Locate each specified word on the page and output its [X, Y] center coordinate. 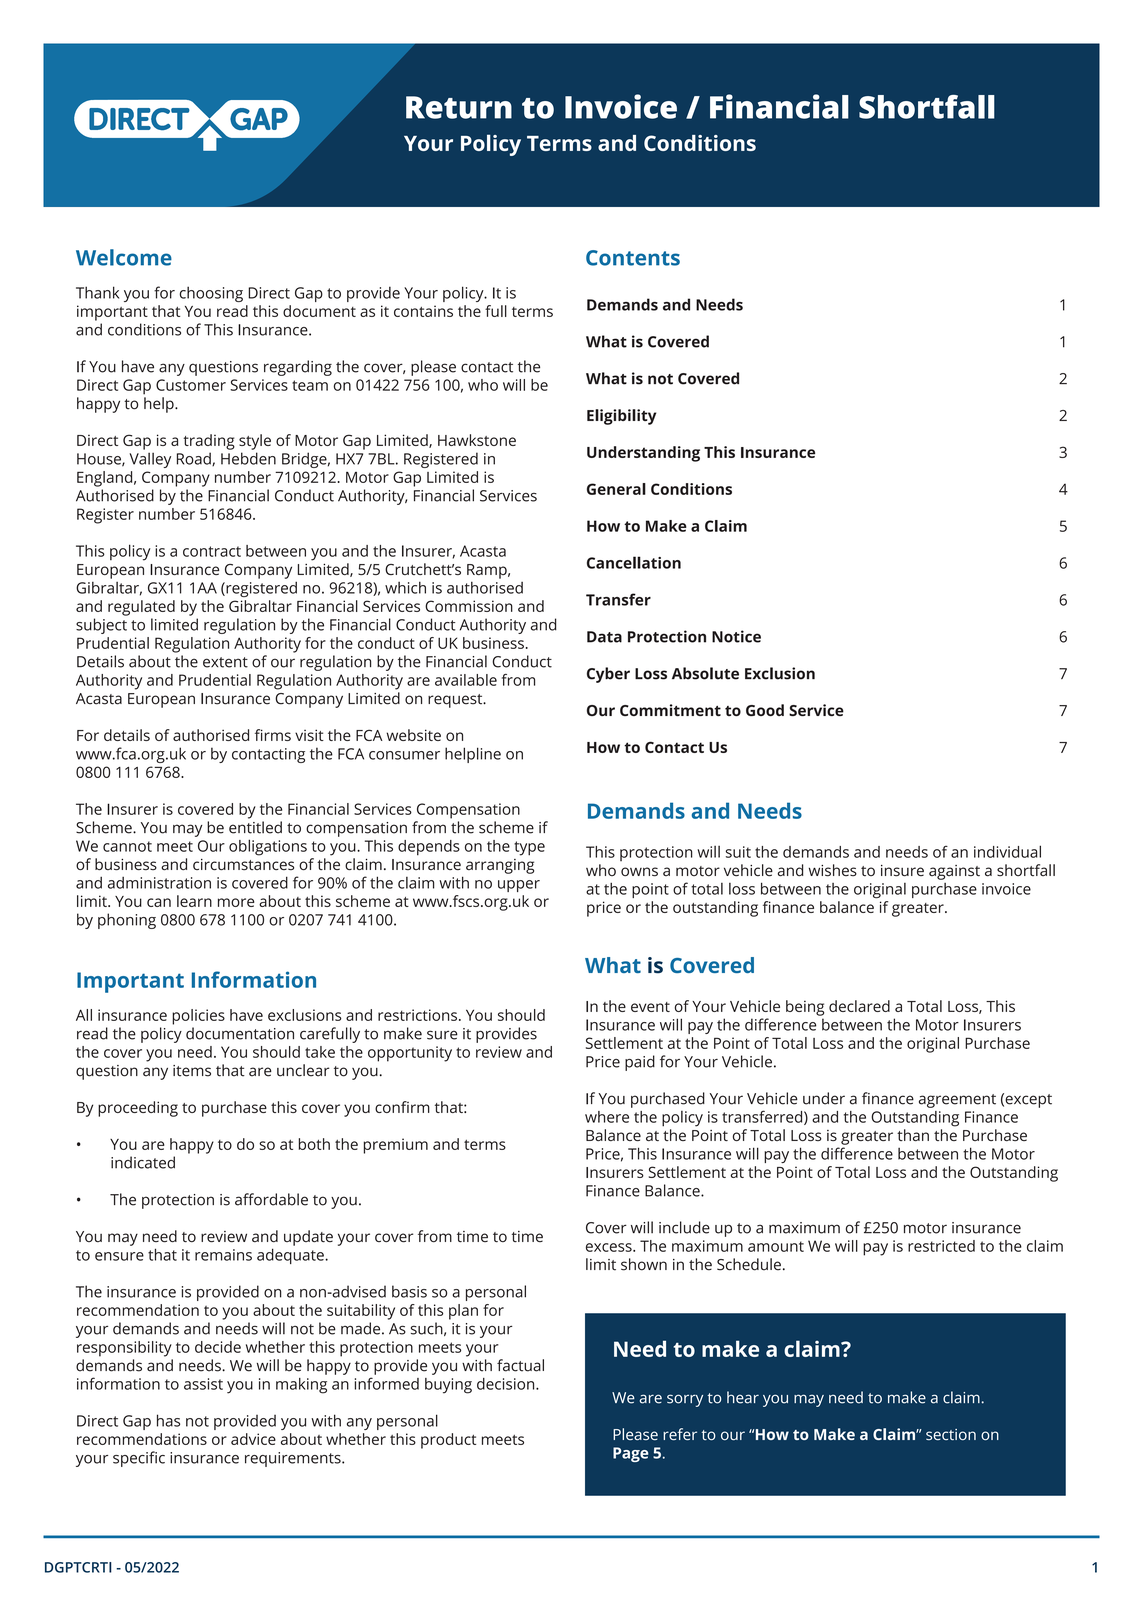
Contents [633, 258]
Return [459, 107]
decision [507, 1384]
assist [203, 1384]
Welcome [124, 257]
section [951, 1434]
